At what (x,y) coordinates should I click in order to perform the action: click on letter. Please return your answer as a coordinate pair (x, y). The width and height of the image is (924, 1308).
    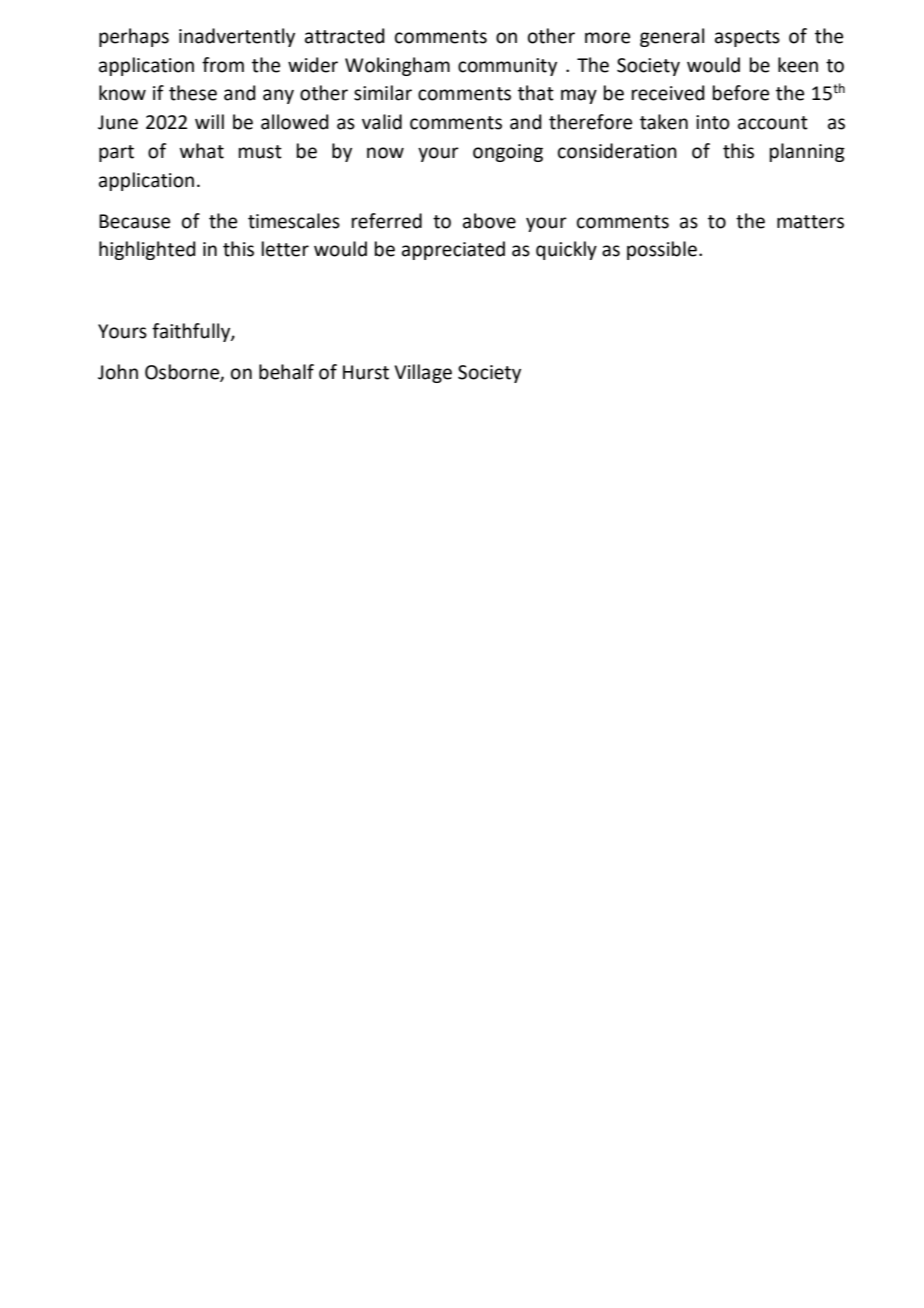
    Looking at the image, I should click on (285, 249).
